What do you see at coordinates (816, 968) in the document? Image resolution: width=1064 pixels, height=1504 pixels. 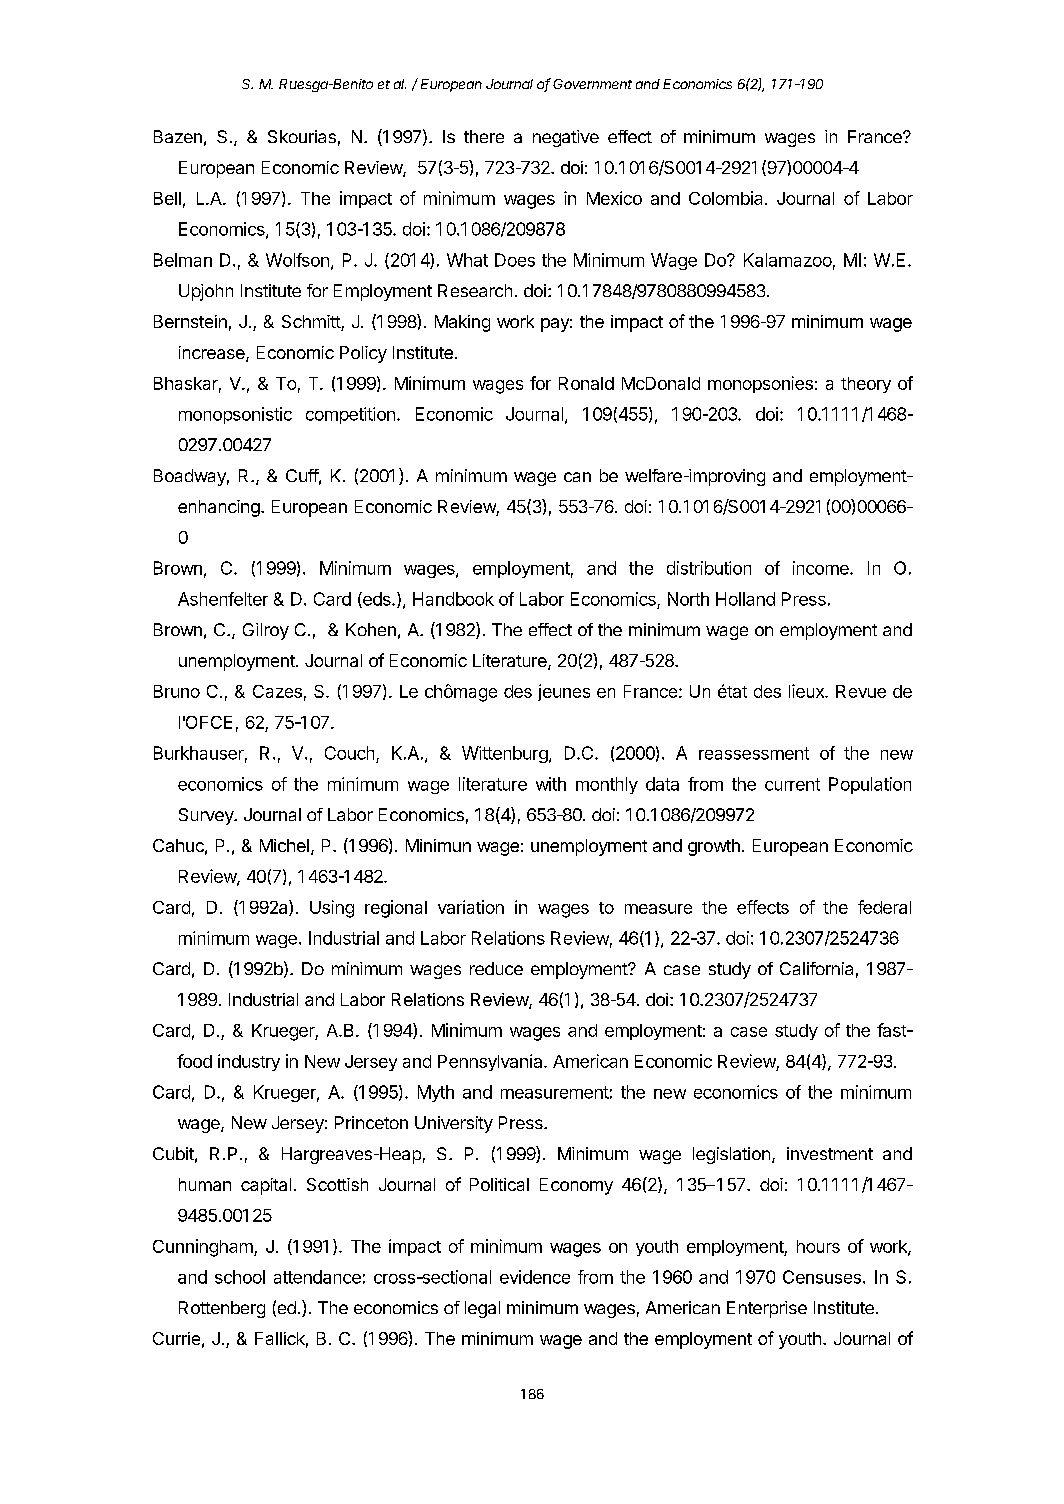 I see `California` at bounding box center [816, 968].
